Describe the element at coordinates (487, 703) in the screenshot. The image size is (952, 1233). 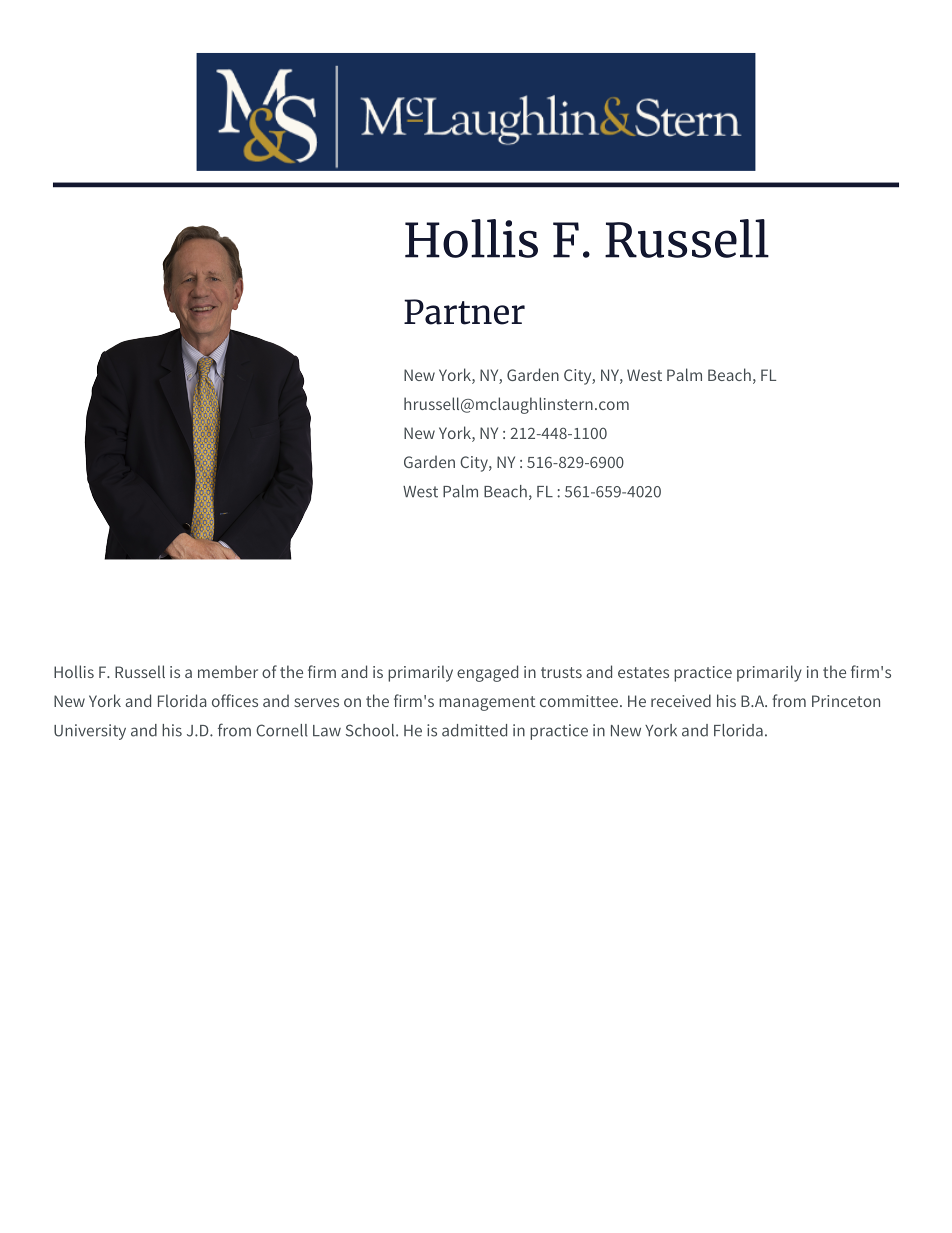
I see `management` at that location.
